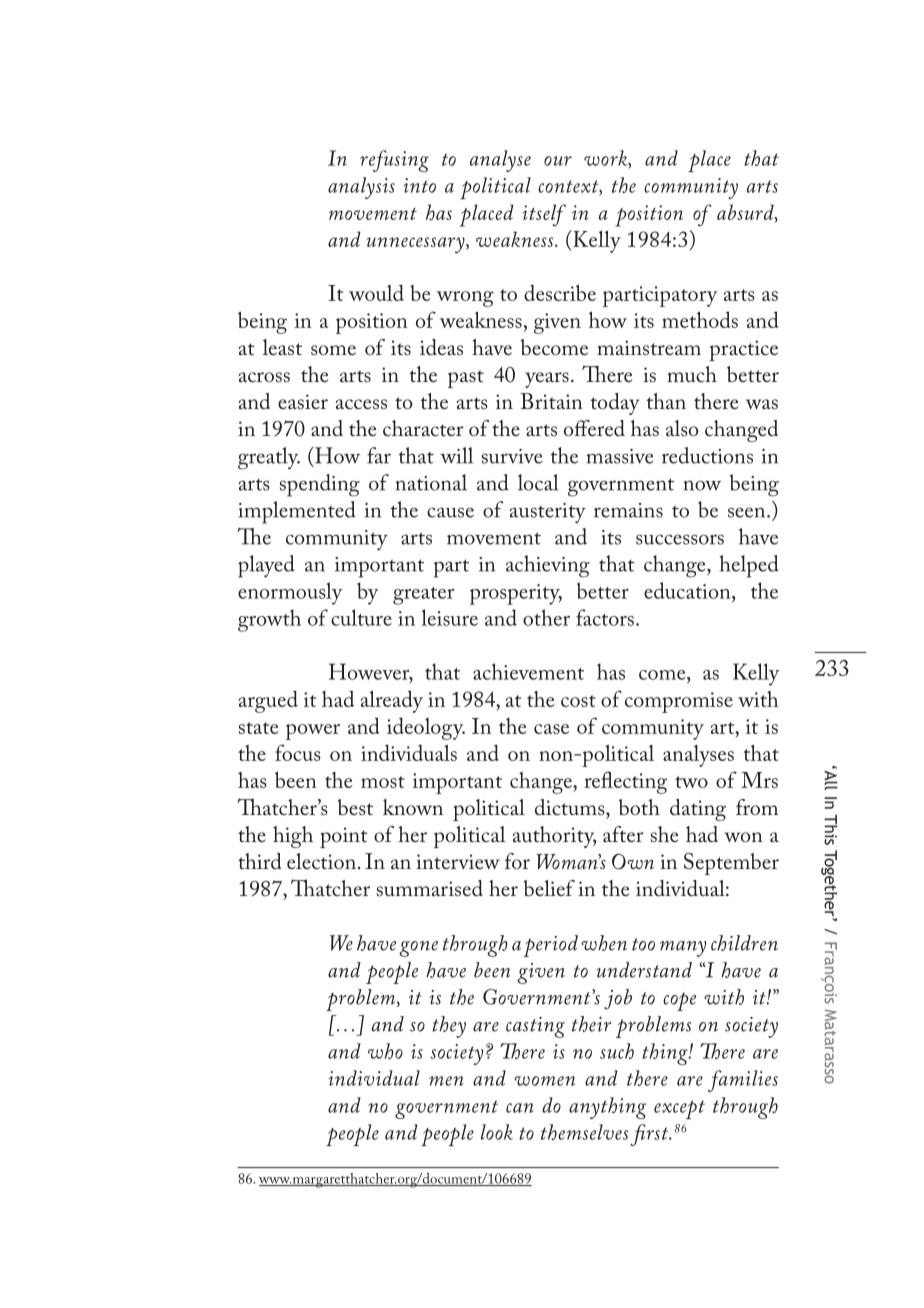 The height and width of the screenshot is (1308, 924). What do you see at coordinates (465, 299) in the screenshot?
I see `wrong` at bounding box center [465, 299].
